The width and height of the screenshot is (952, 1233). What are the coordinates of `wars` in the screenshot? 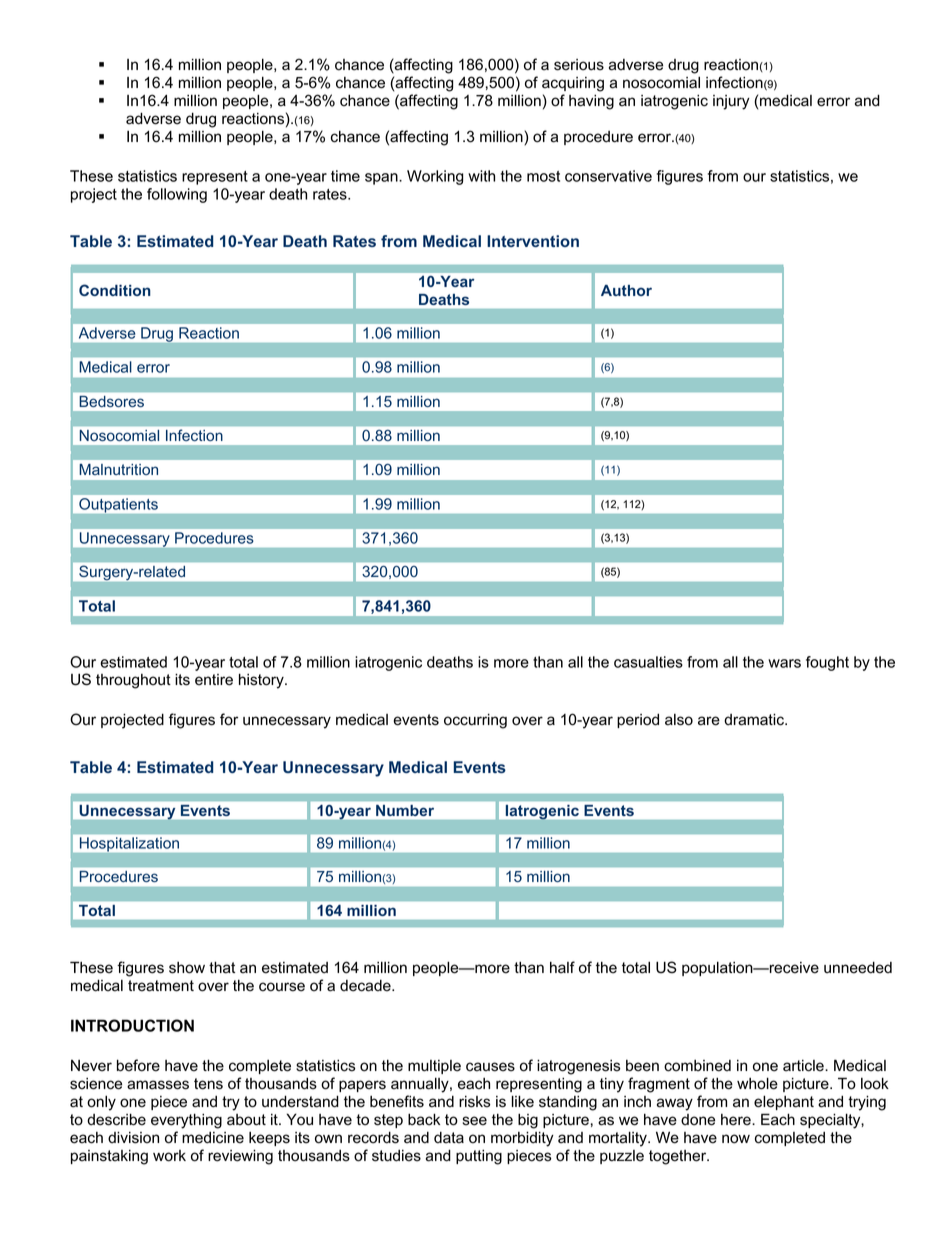 It's located at (784, 663).
